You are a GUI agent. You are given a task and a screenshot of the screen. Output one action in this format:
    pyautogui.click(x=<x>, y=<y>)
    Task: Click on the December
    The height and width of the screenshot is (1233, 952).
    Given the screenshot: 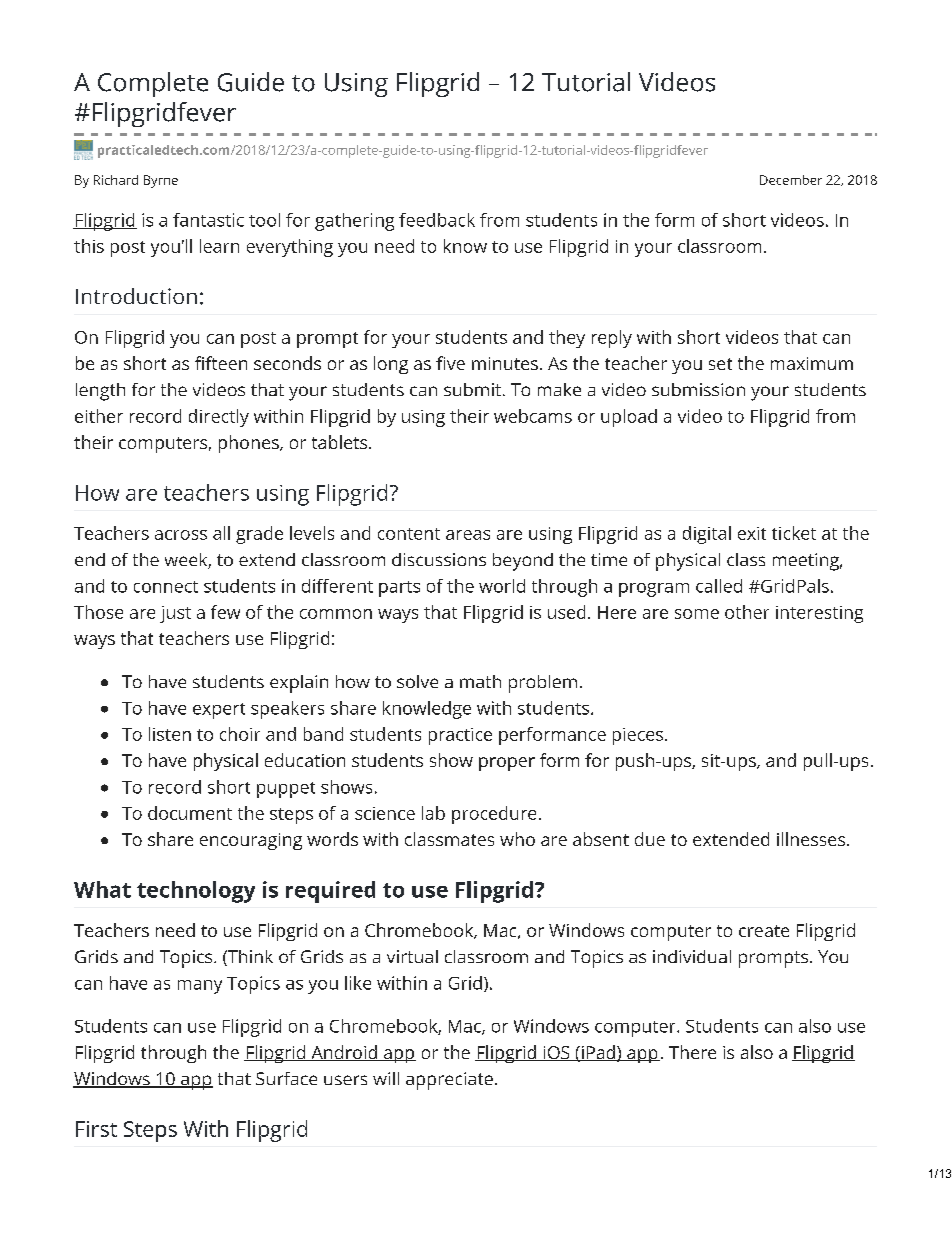 What is the action you would take?
    pyautogui.click(x=791, y=180)
